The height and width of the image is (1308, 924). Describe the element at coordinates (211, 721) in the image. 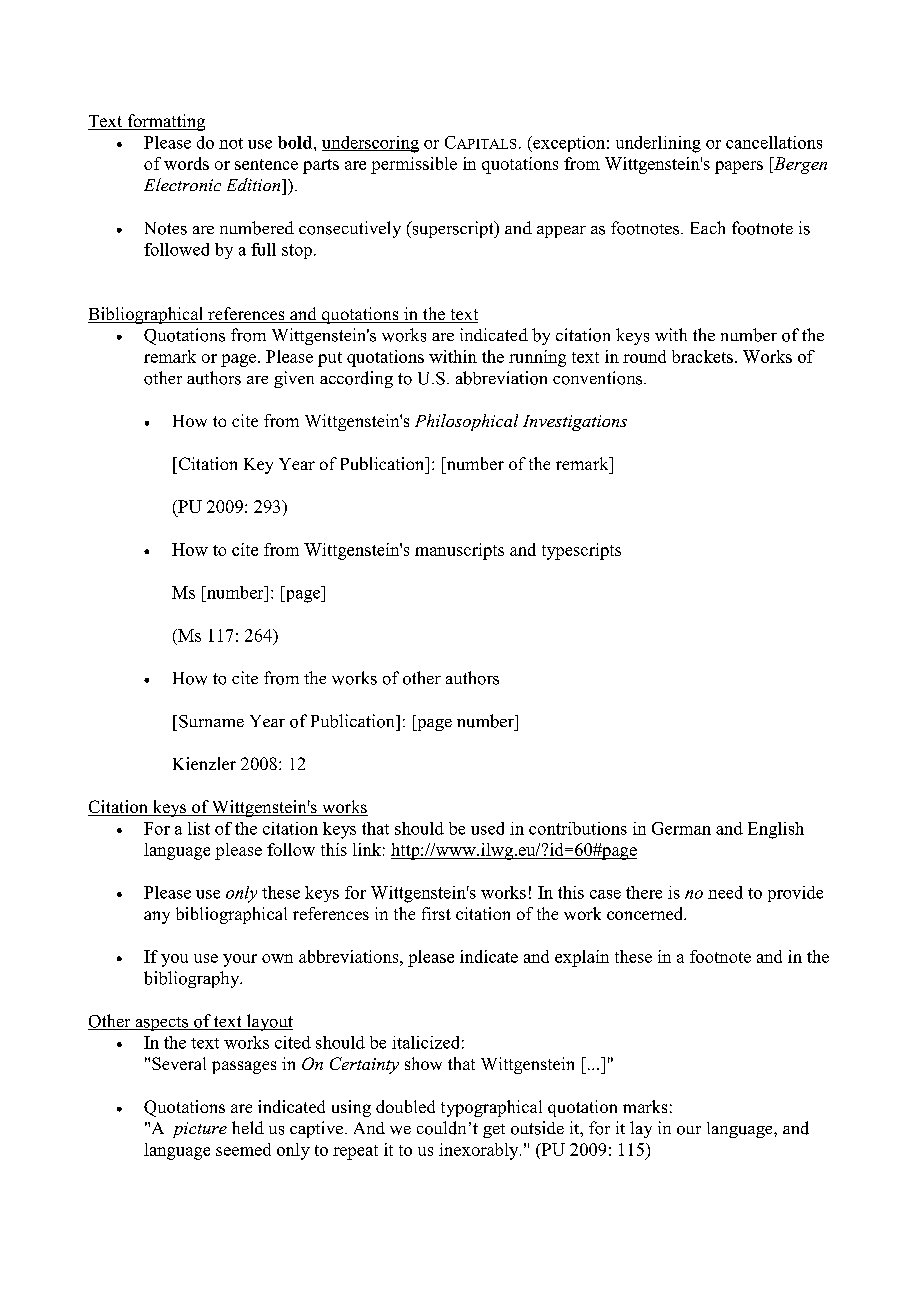

I see `Surname` at that location.
